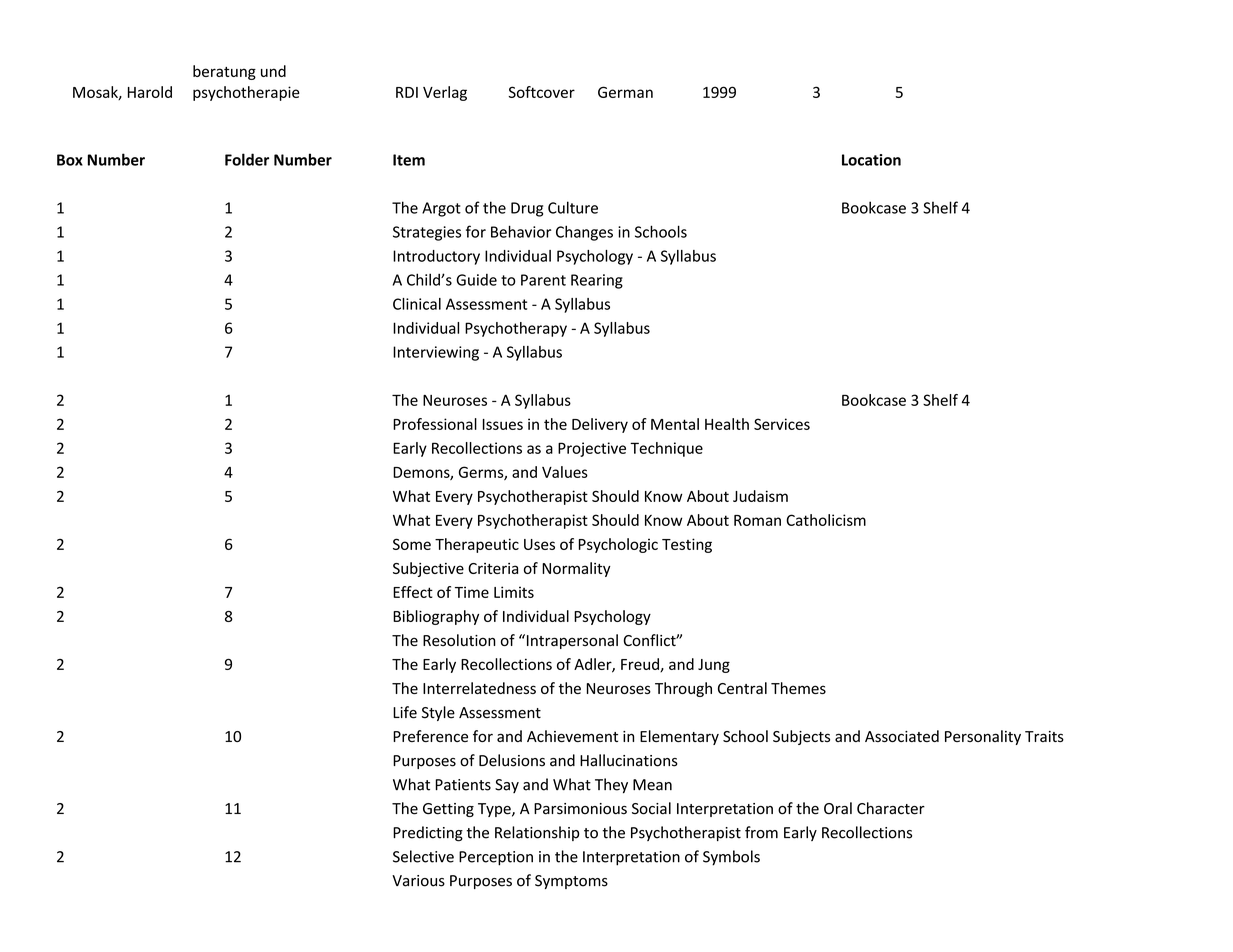 This document has width=1233, height=952. What do you see at coordinates (571, 882) in the document?
I see `Symptoms` at bounding box center [571, 882].
